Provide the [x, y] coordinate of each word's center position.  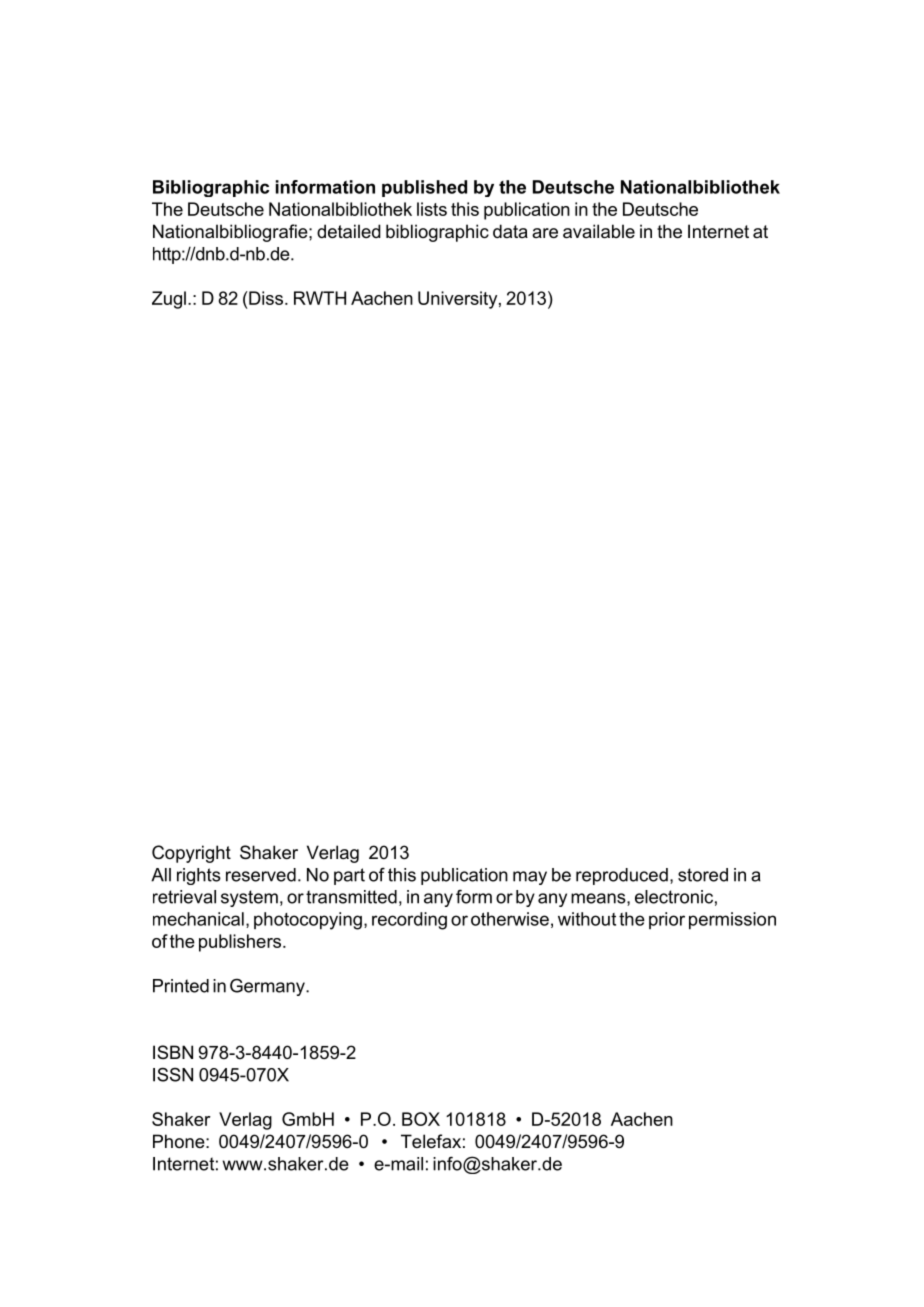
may [530, 878]
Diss [265, 298]
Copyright [191, 854]
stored [703, 875]
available [599, 231]
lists [432, 209]
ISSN [173, 1074]
